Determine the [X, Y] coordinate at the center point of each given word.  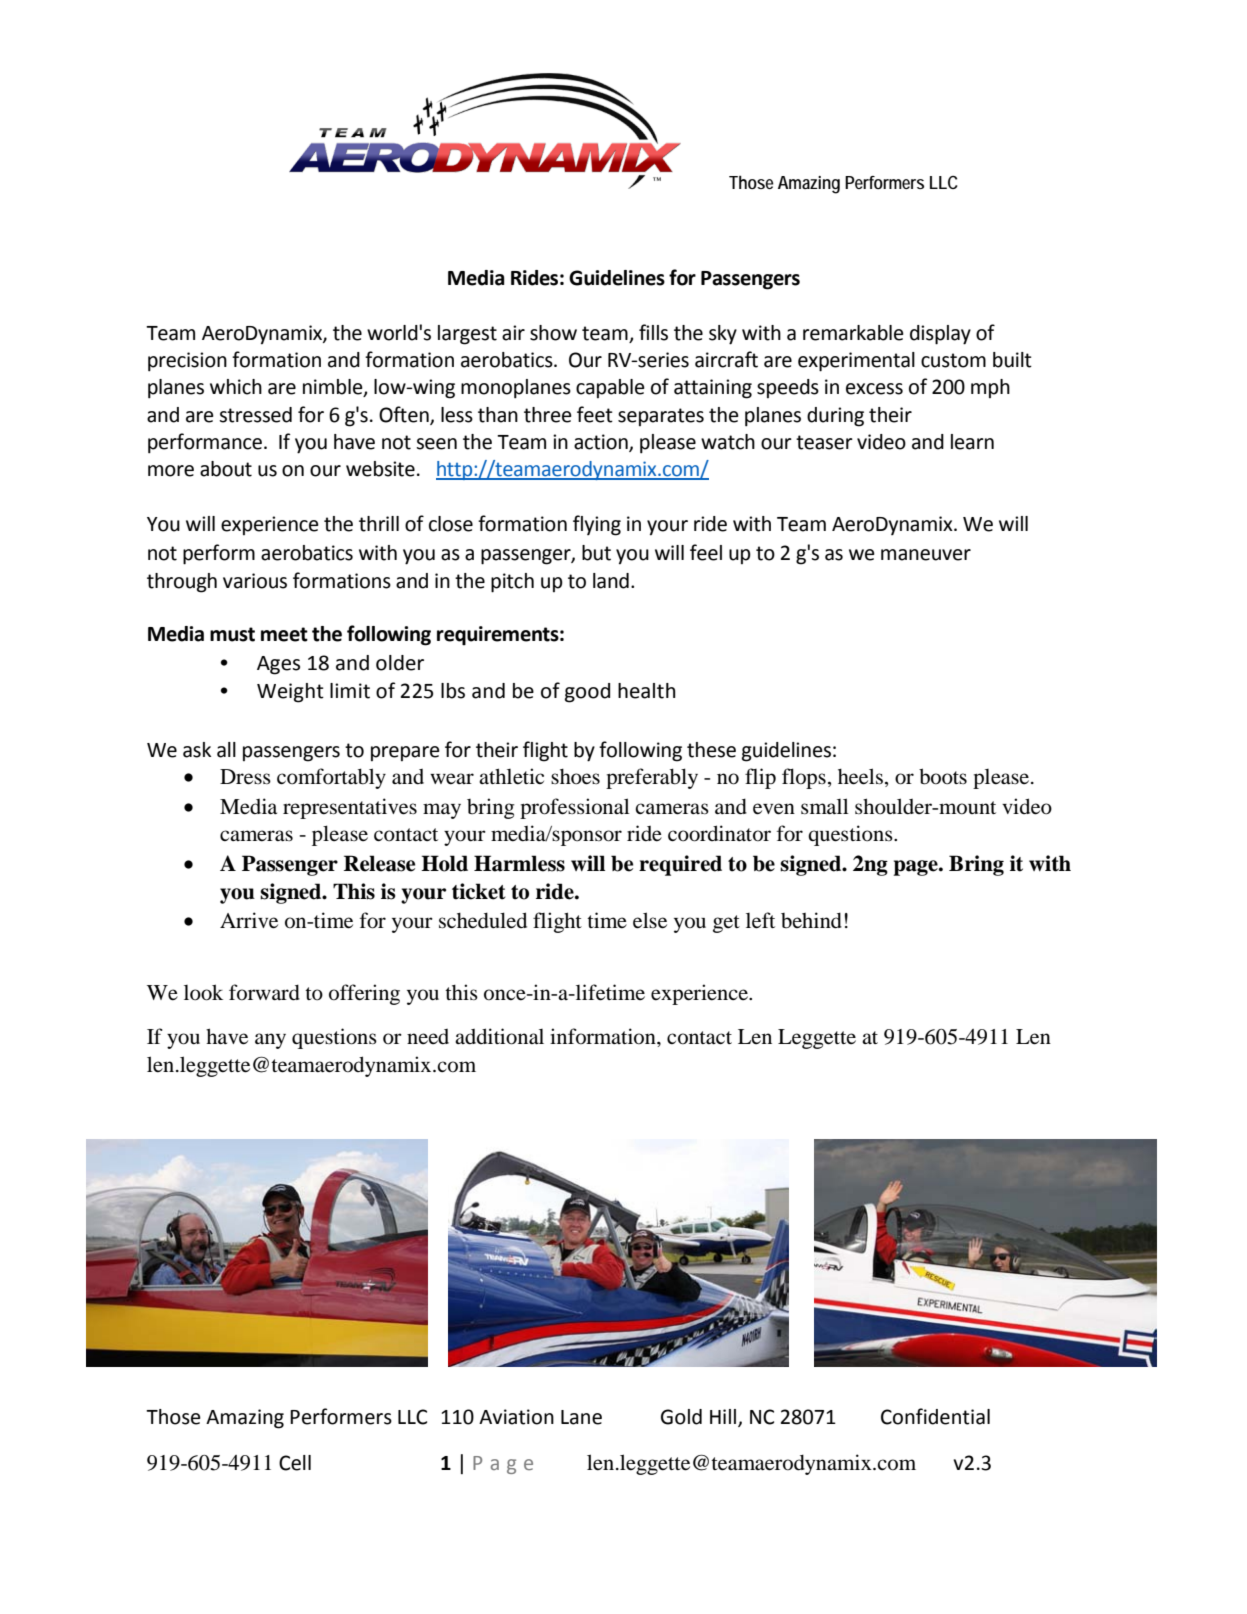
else [650, 920]
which [236, 387]
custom [953, 360]
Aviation [516, 1417]
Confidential [935, 1416]
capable [610, 388]
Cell [295, 1463]
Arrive [249, 920]
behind [811, 920]
